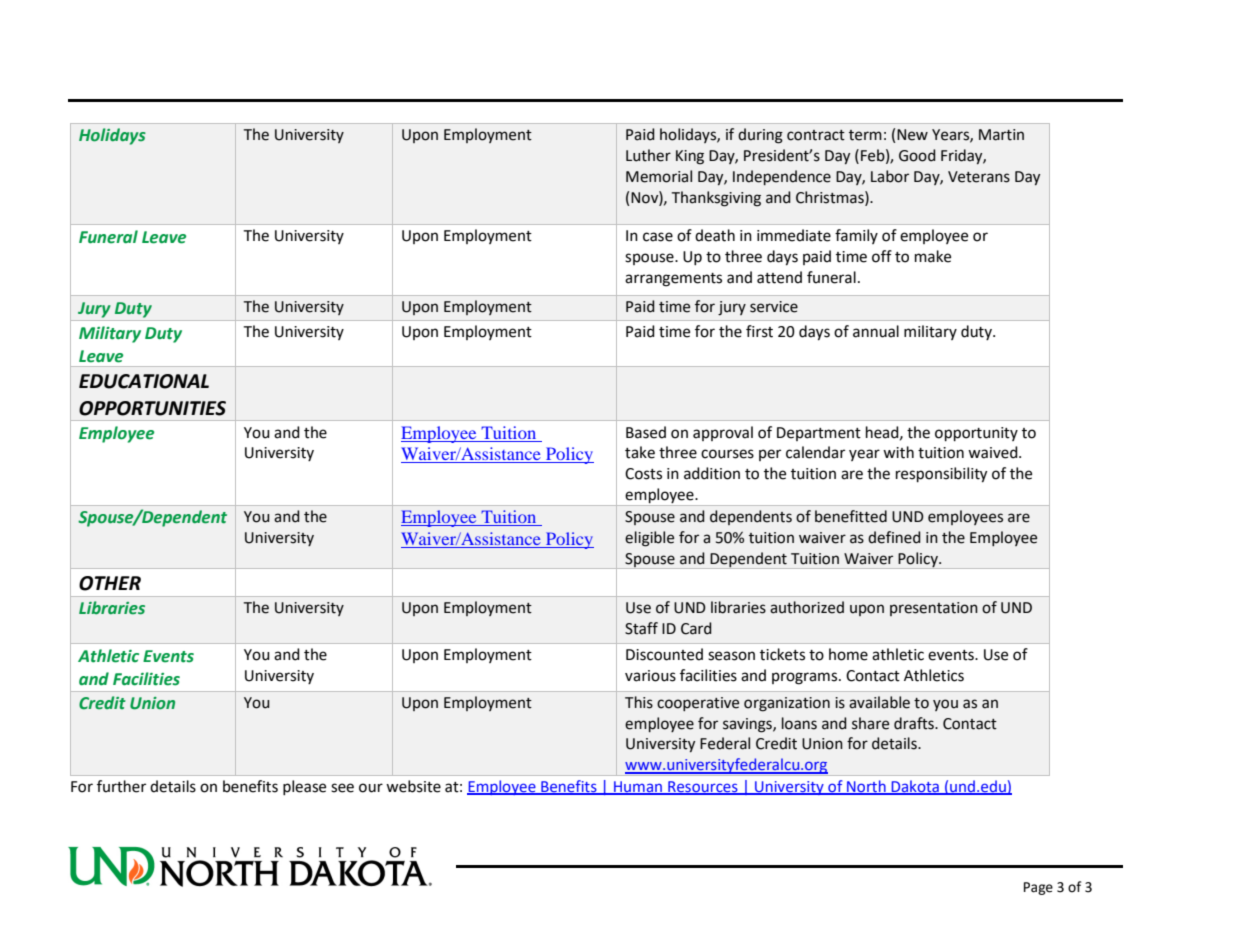  What do you see at coordinates (894, 537) in the page?
I see `defined` at bounding box center [894, 537].
